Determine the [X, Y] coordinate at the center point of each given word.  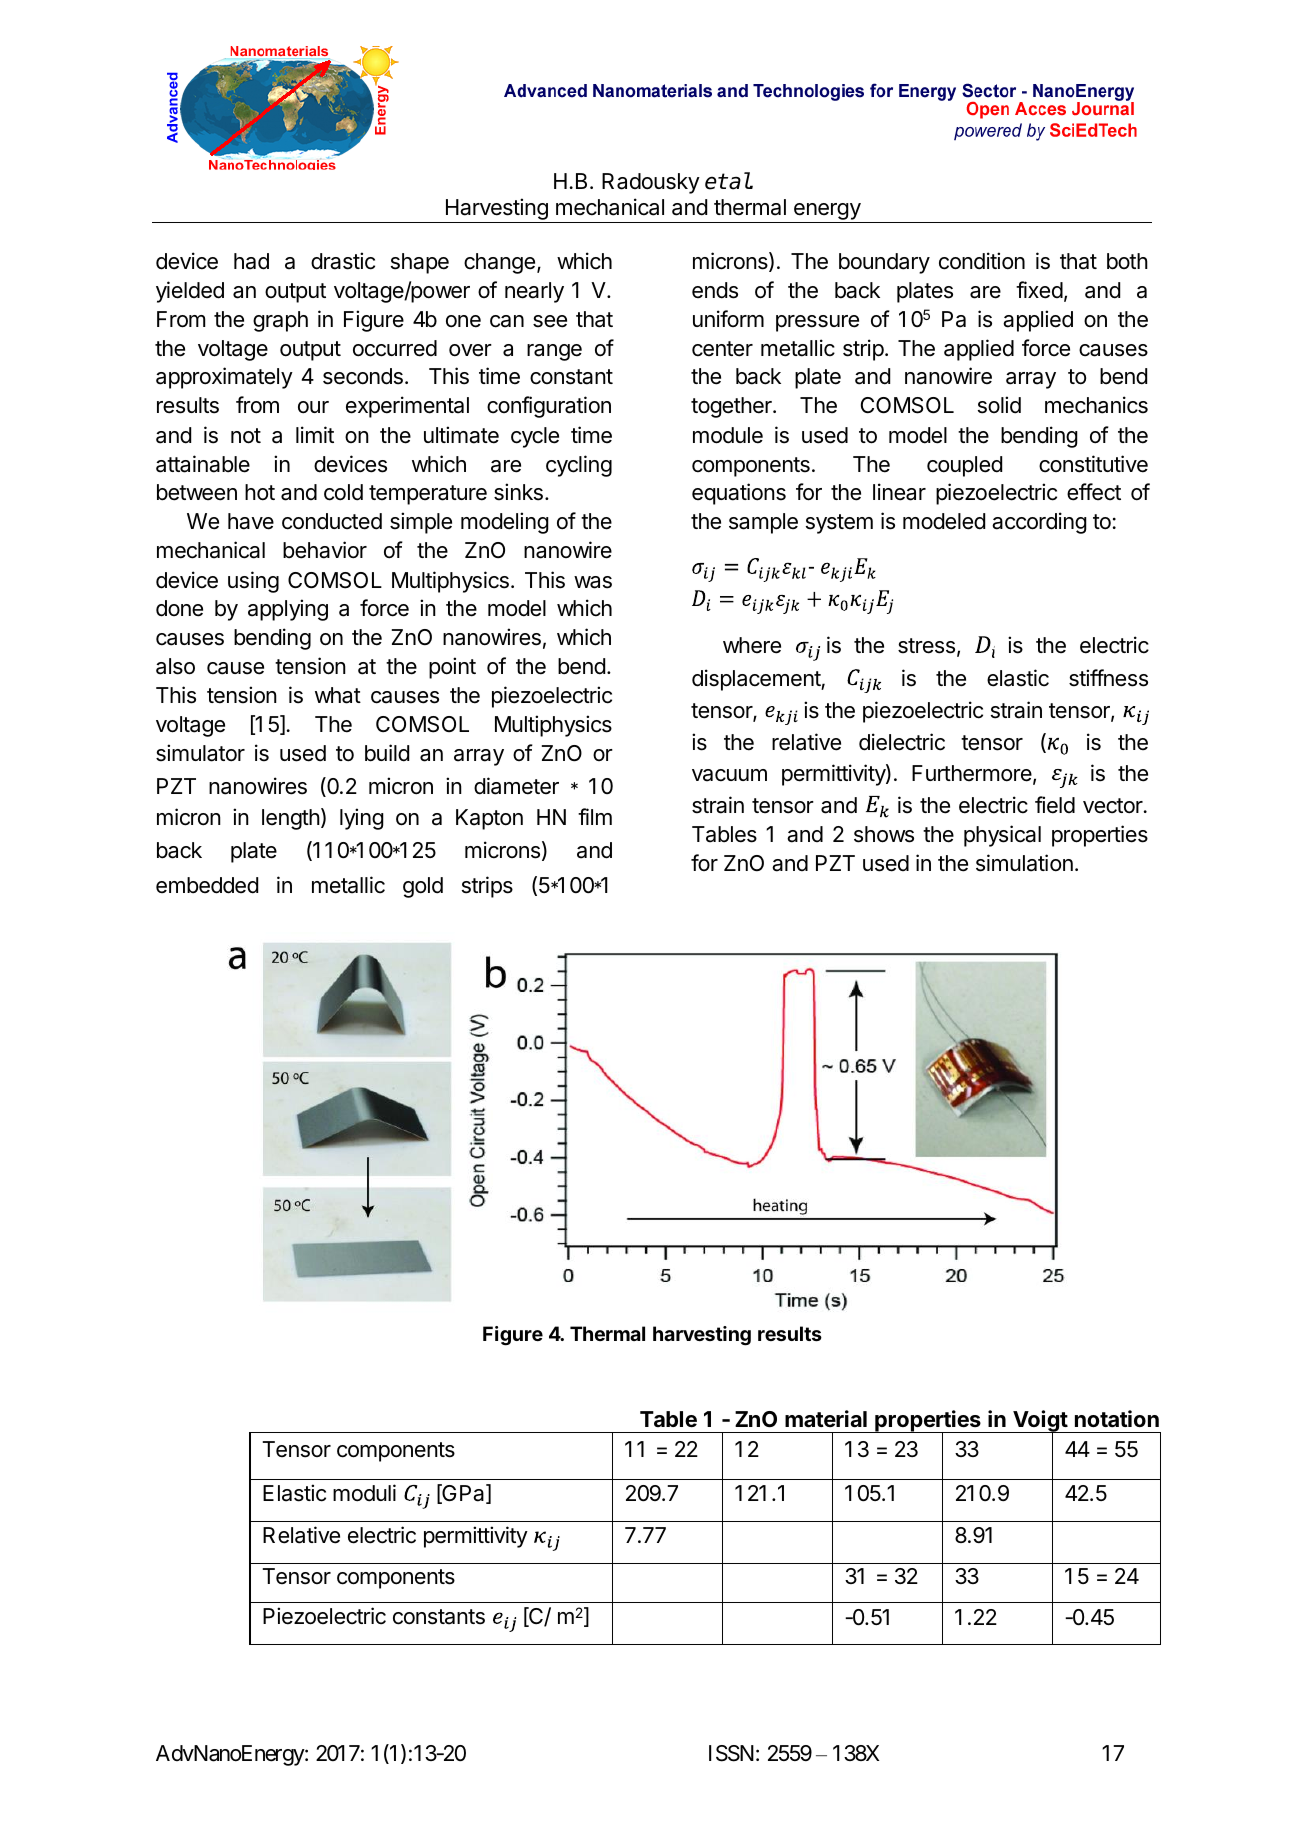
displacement [757, 680]
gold [423, 887]
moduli [364, 1493]
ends [715, 290]
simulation [1024, 863]
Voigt [1040, 1422]
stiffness [1108, 678]
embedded [207, 885]
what [338, 695]
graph [280, 321]
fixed [1039, 290]
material [826, 1419]
